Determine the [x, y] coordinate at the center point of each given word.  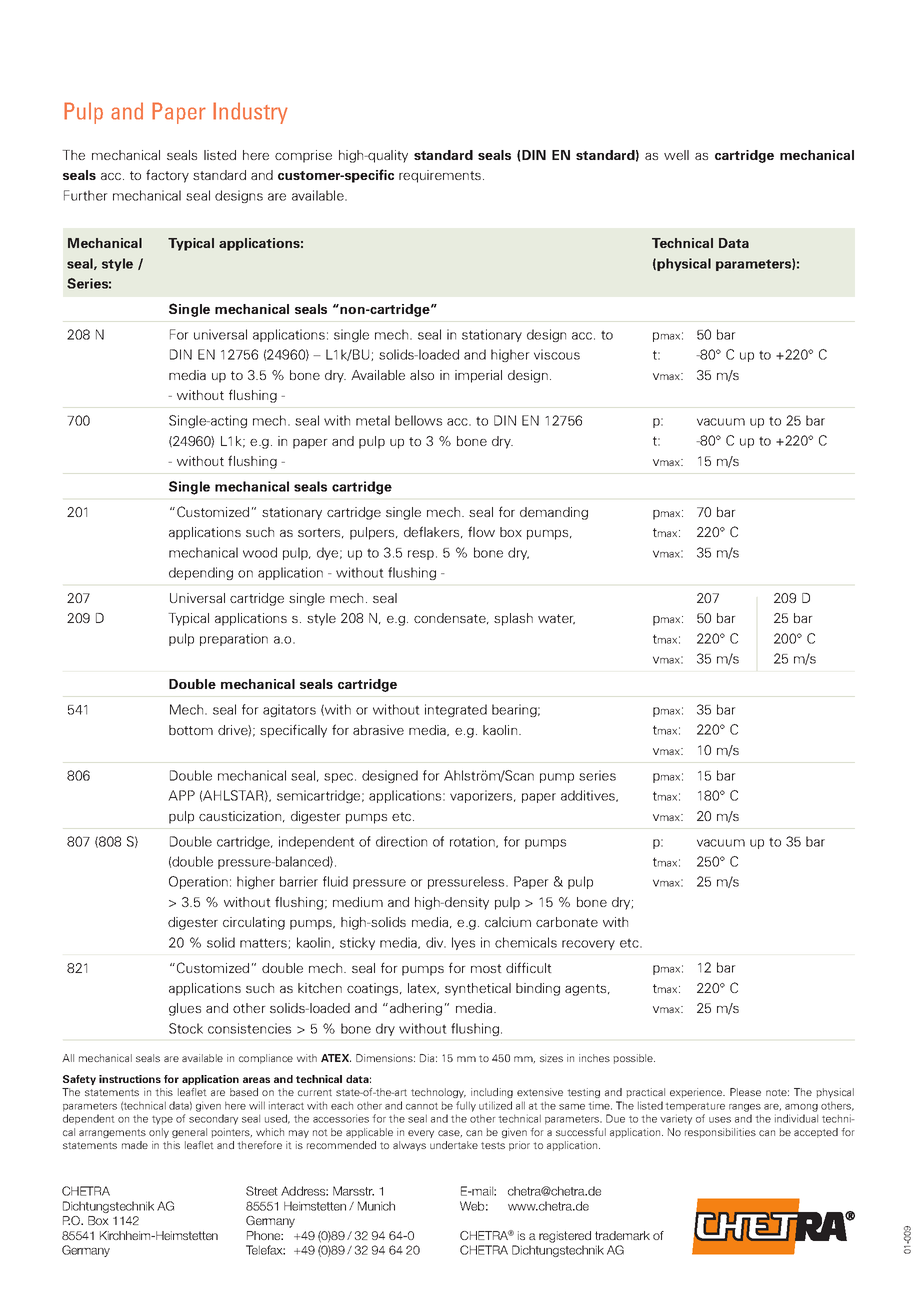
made [135, 1145]
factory [167, 176]
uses [720, 1120]
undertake [454, 1145]
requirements [441, 176]
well [676, 155]
